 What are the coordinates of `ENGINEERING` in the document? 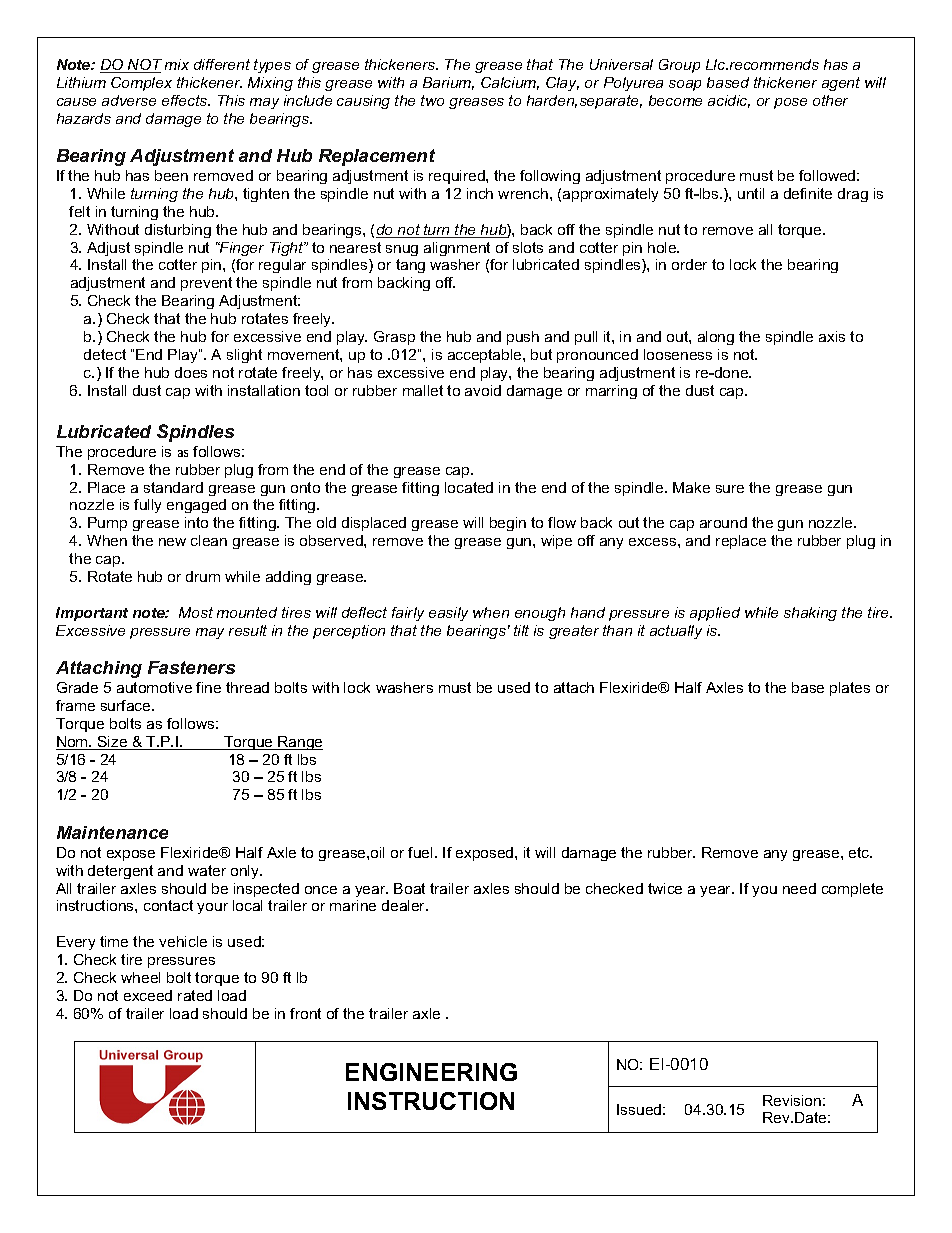 It's located at (431, 1072).
